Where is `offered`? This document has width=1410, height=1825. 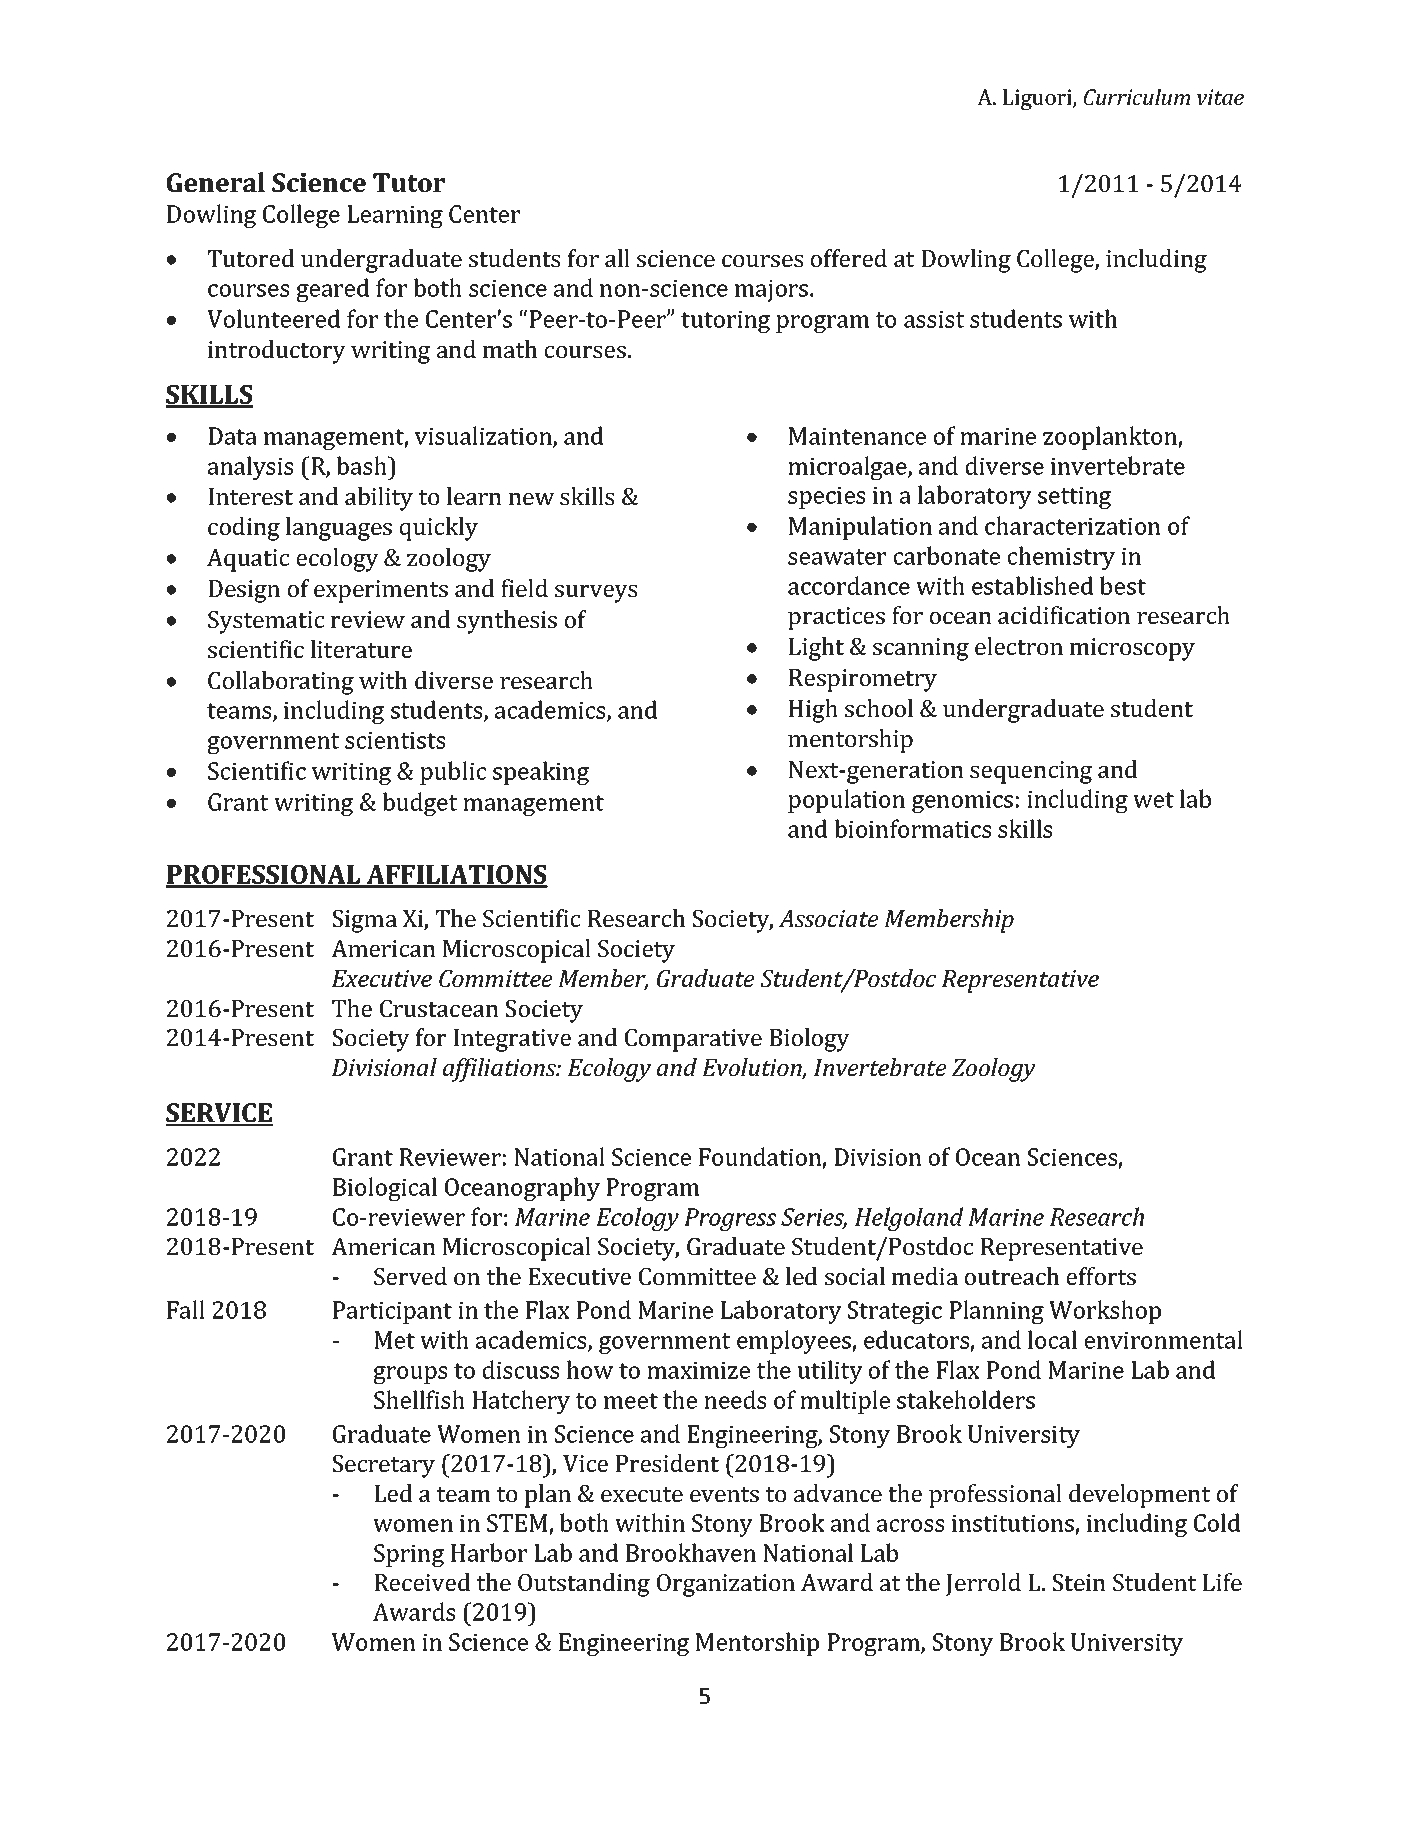
offered is located at coordinates (849, 258).
